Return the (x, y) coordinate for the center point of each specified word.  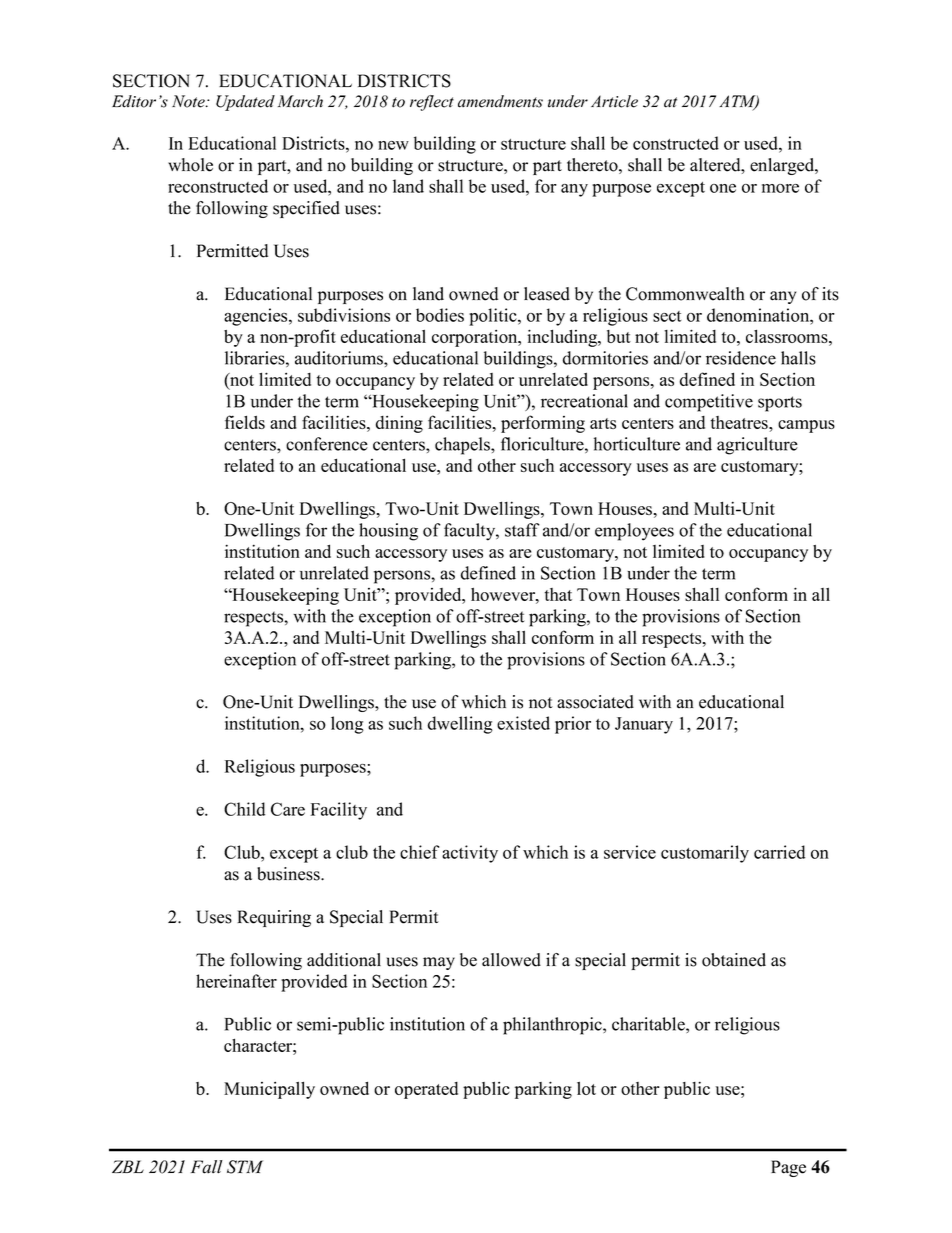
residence (741, 358)
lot (586, 1088)
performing (543, 424)
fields (245, 422)
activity (470, 854)
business (289, 874)
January (644, 725)
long (347, 725)
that (558, 594)
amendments (500, 101)
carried (779, 852)
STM (245, 1167)
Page (788, 1168)
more (780, 188)
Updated (245, 103)
